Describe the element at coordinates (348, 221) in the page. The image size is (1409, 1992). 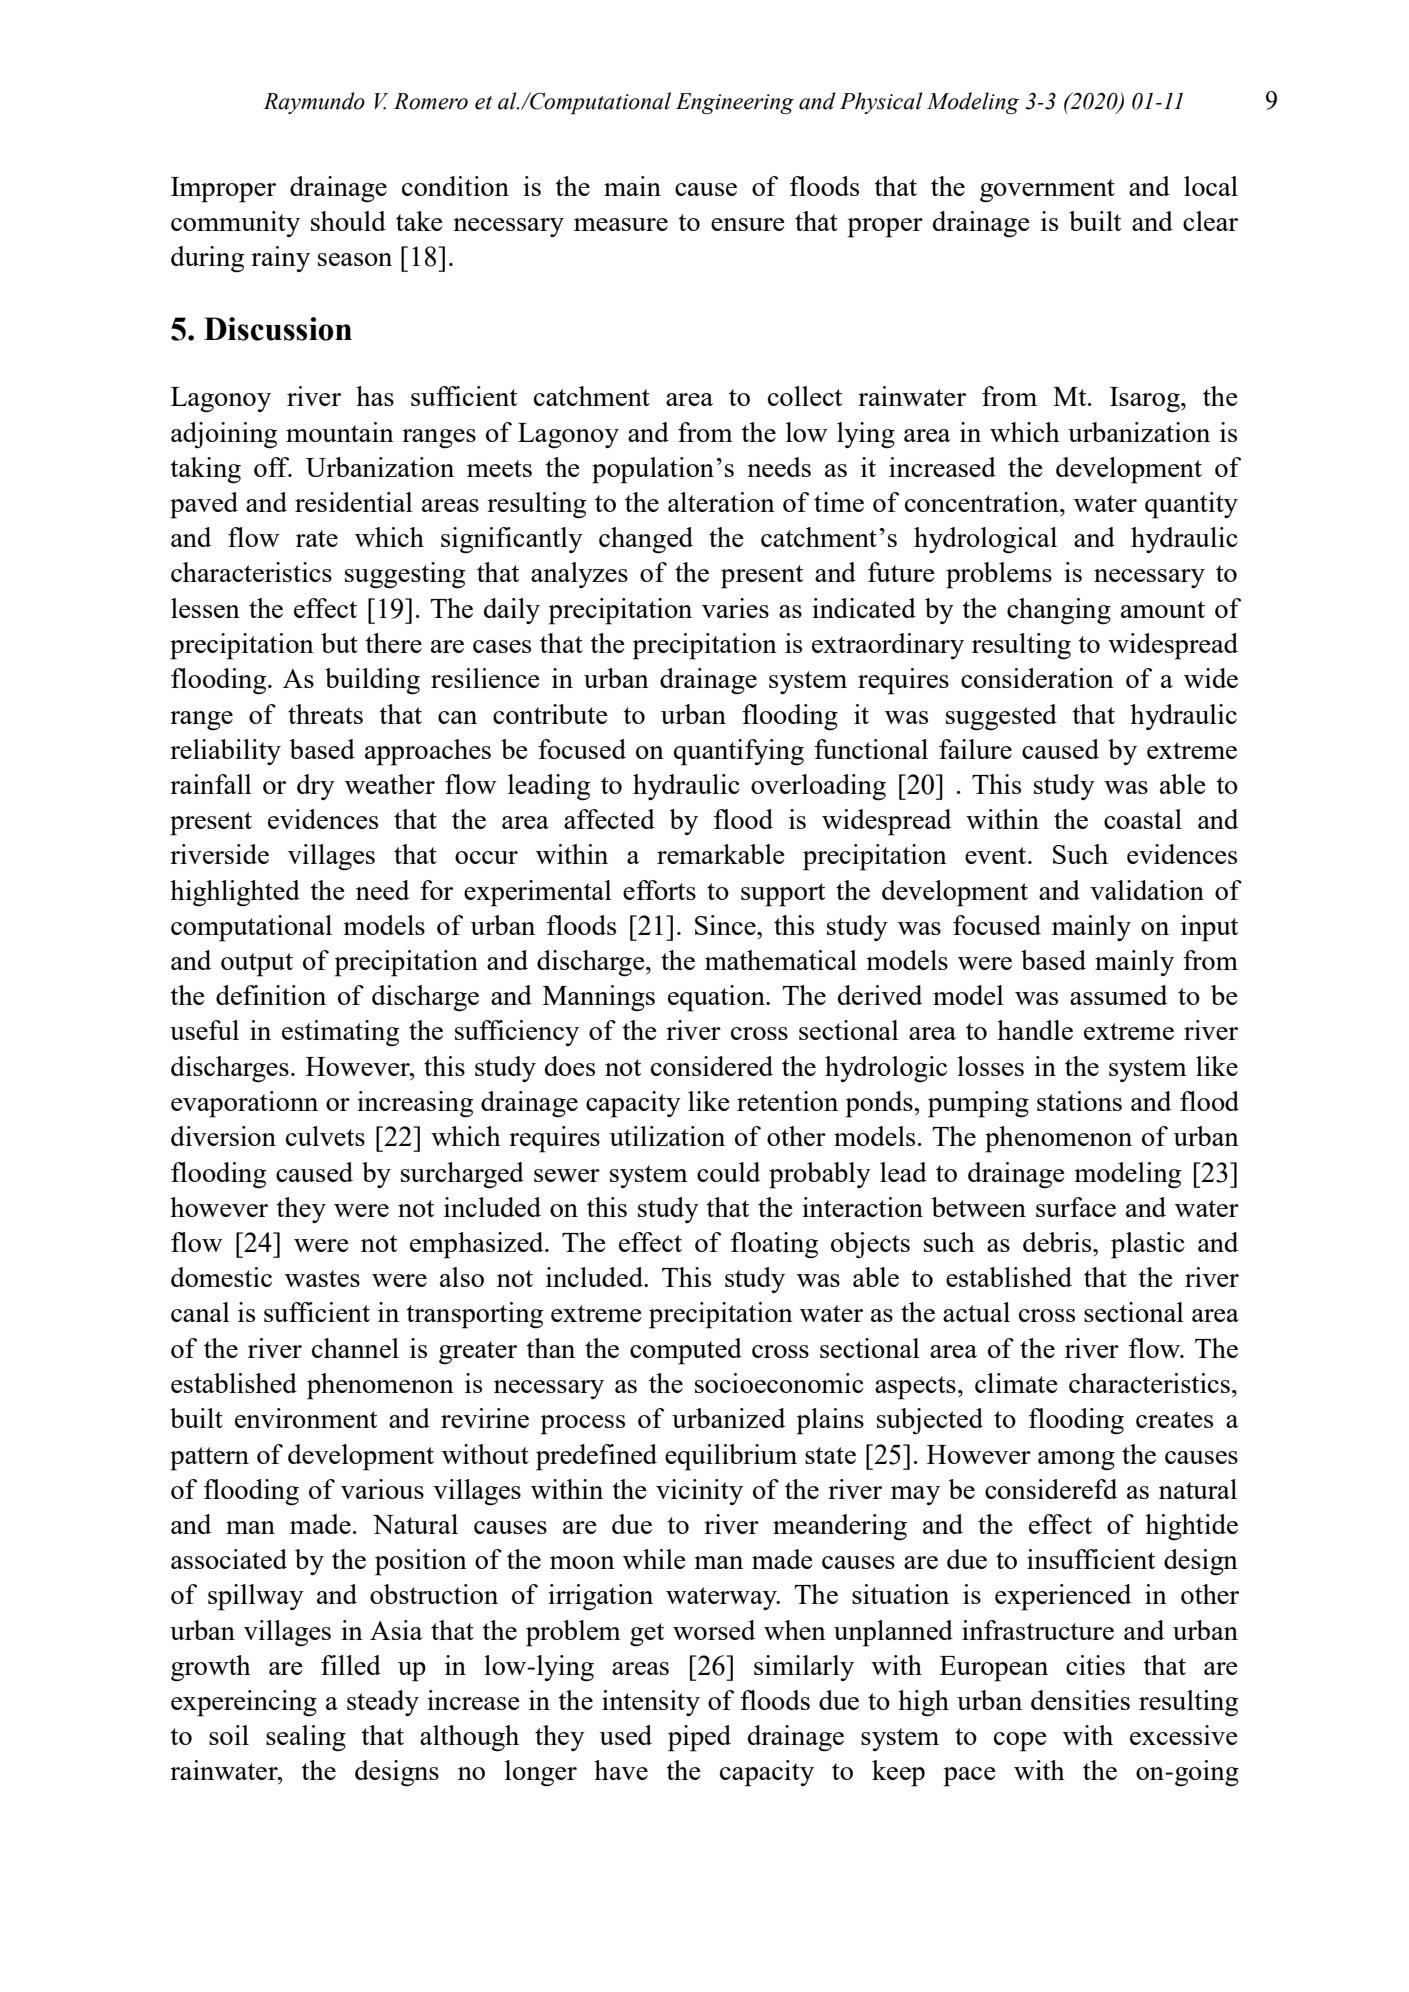
I see `should` at that location.
